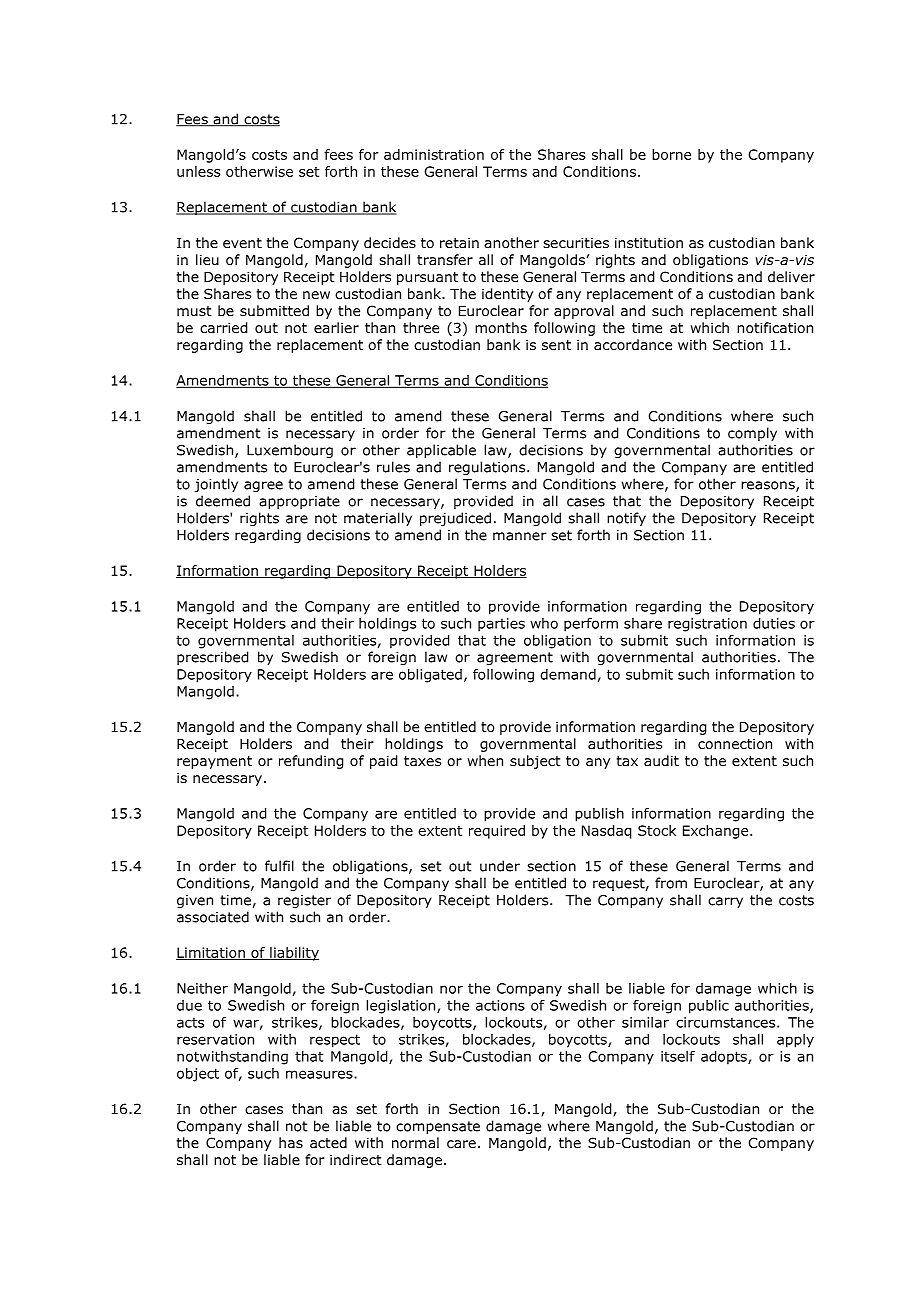 The height and width of the document is (1308, 924). Describe the element at coordinates (520, 536) in the document. I see `manner` at that location.
